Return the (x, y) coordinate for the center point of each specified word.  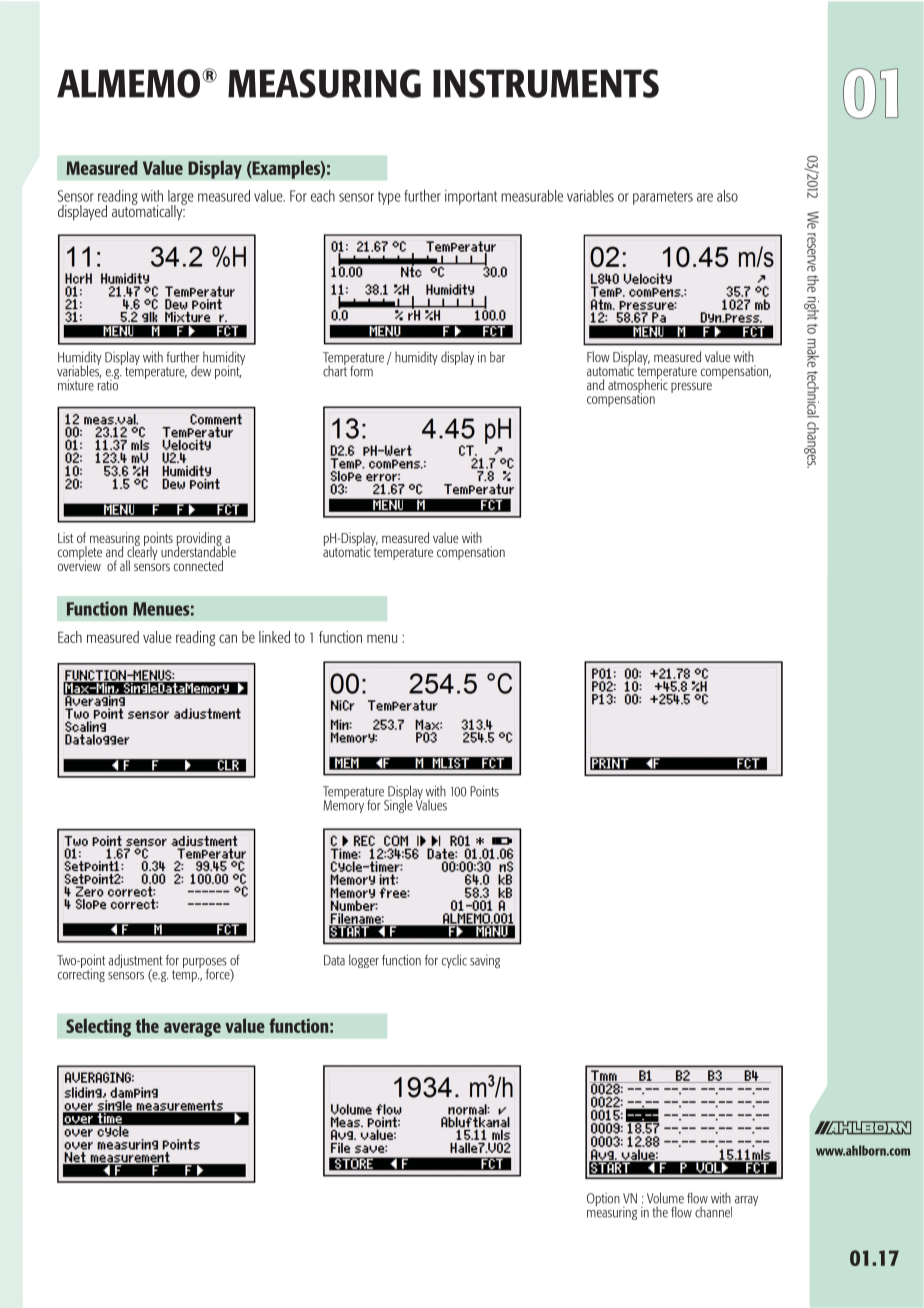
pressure (691, 387)
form (361, 371)
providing (199, 540)
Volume (665, 1198)
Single (398, 805)
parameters (663, 198)
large (181, 198)
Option (603, 1199)
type (389, 198)
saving (485, 961)
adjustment (135, 962)
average (192, 1029)
